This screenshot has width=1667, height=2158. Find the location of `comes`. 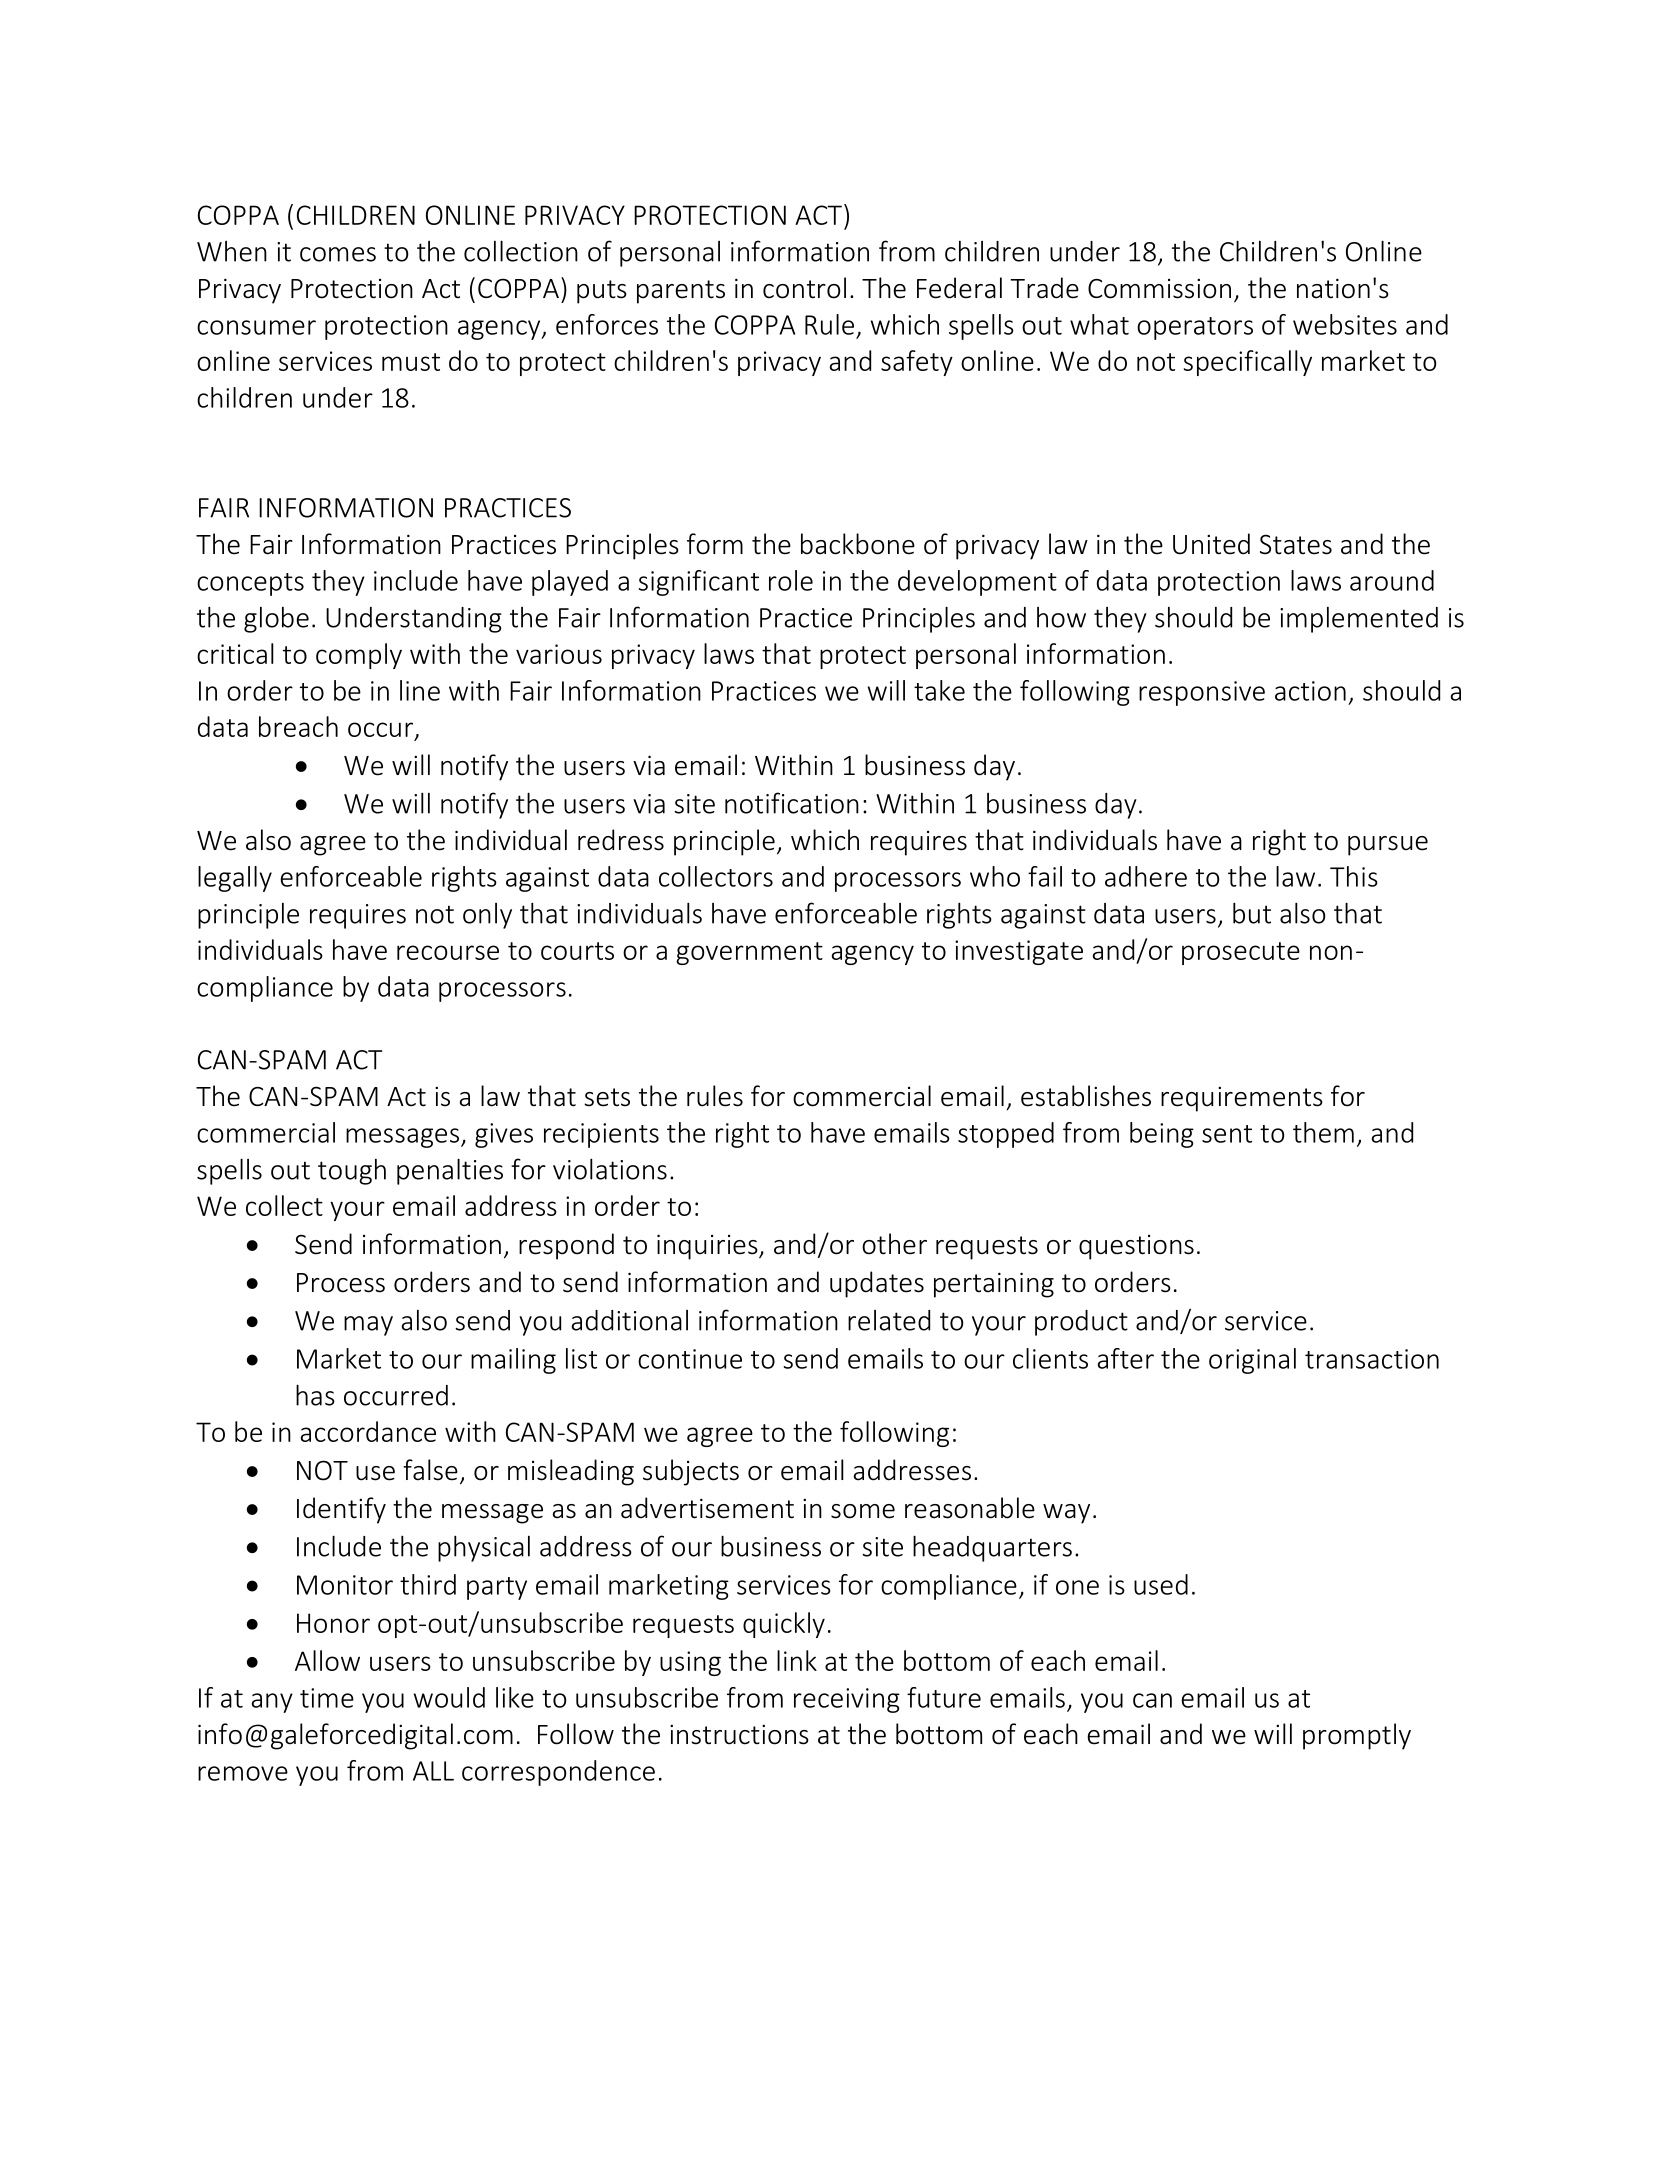

comes is located at coordinates (338, 254).
